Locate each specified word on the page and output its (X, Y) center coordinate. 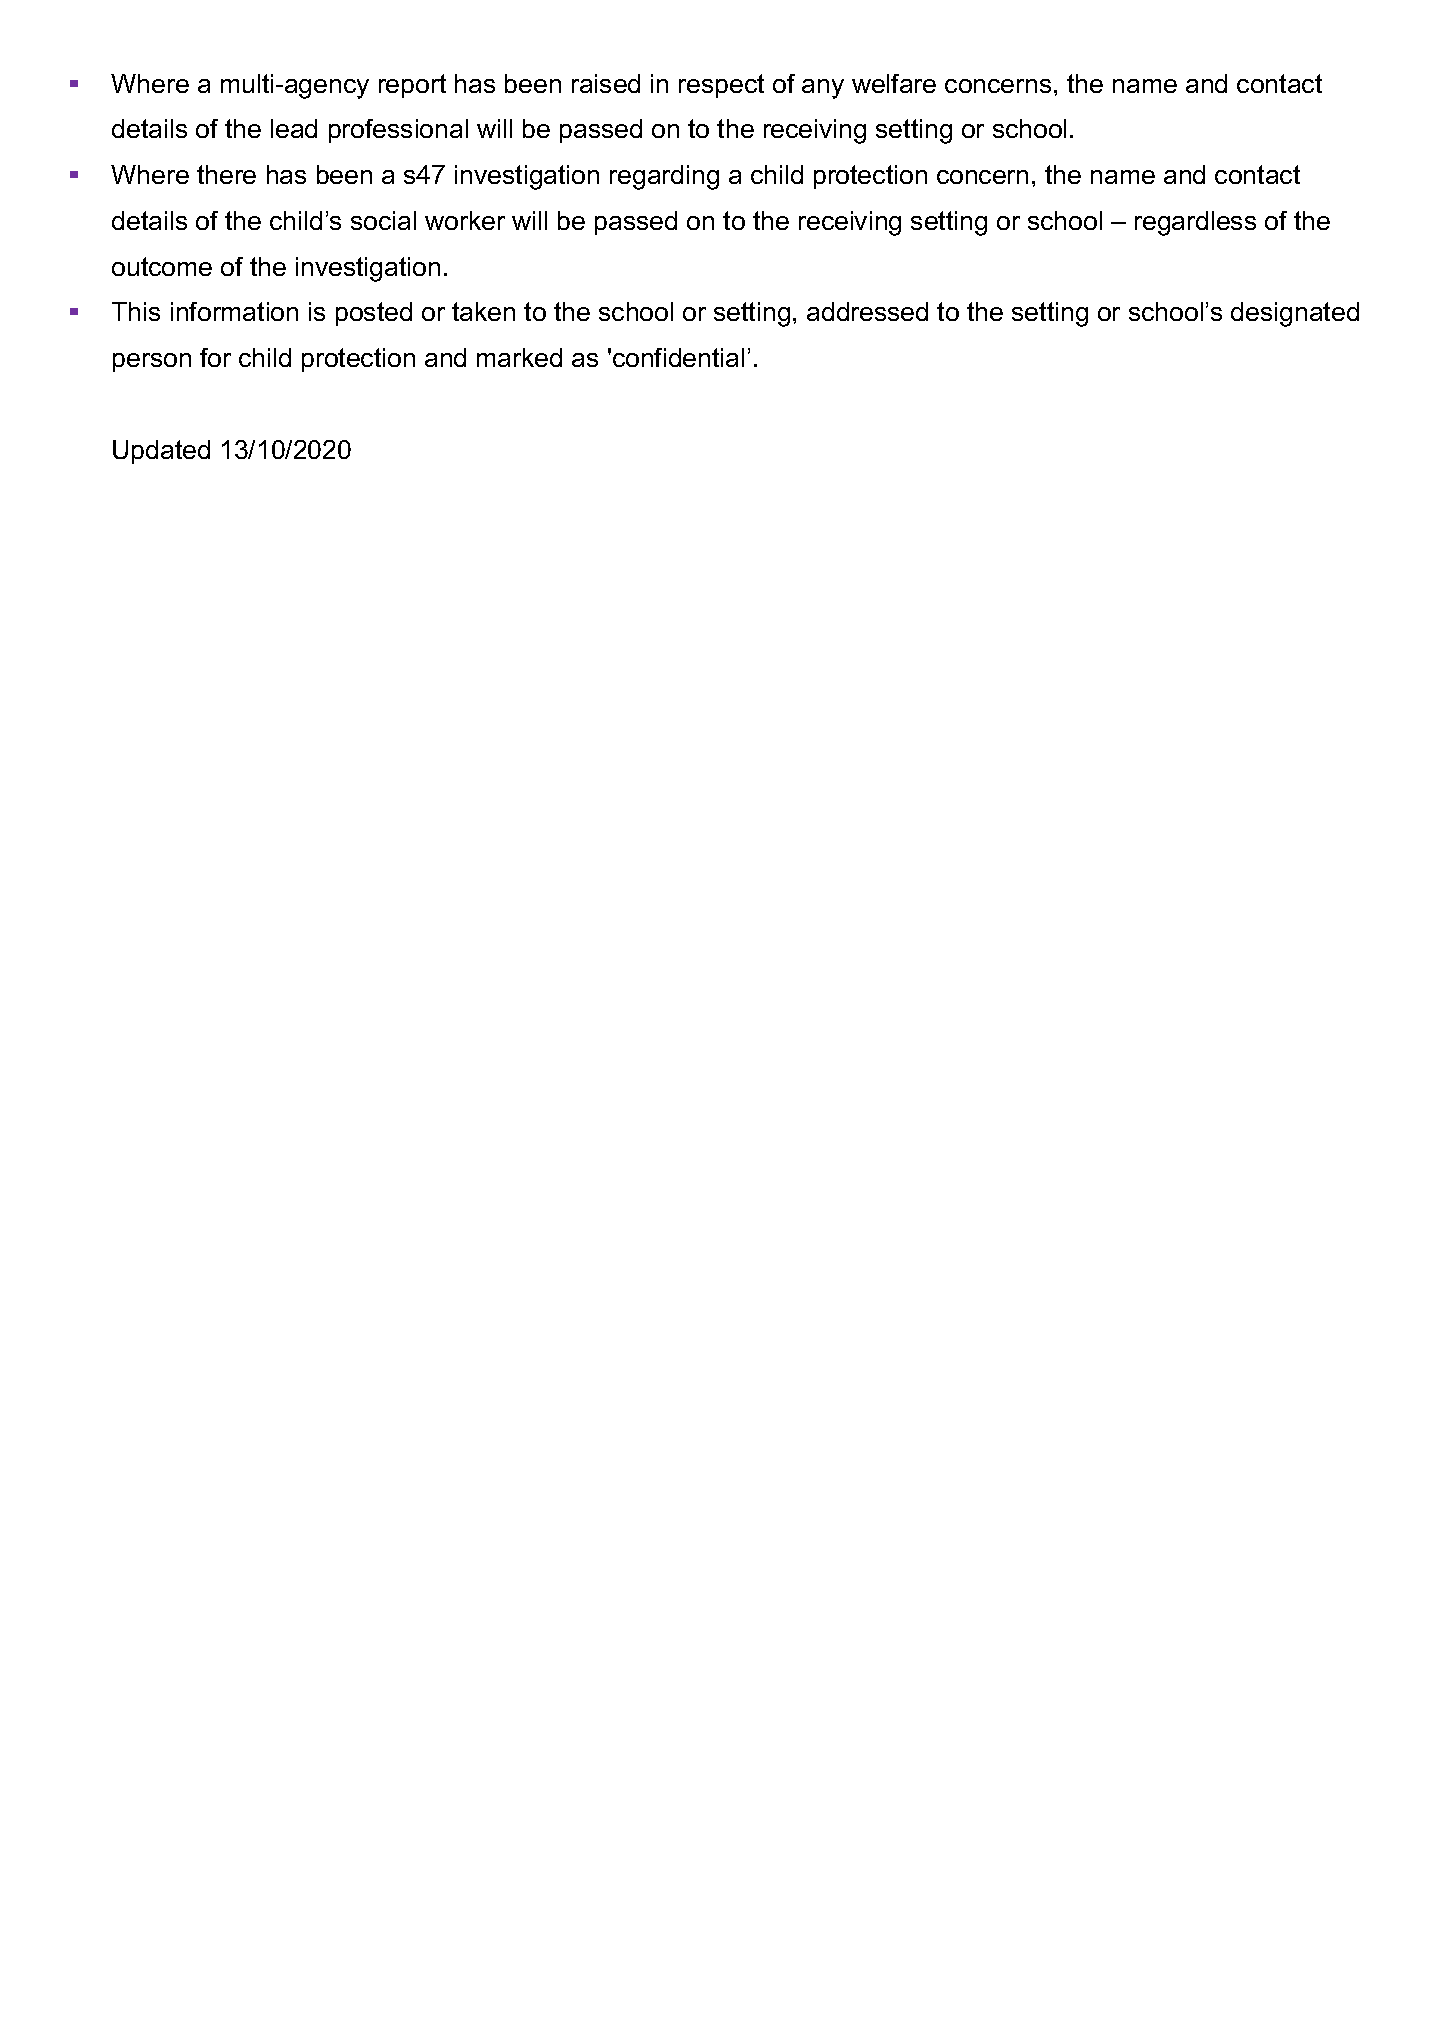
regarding (664, 177)
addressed (867, 311)
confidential (678, 357)
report (412, 86)
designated (1295, 314)
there (226, 174)
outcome (162, 266)
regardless (1195, 223)
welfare (894, 83)
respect (721, 86)
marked (519, 357)
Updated (161, 452)
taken (483, 311)
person (152, 362)
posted (374, 314)
